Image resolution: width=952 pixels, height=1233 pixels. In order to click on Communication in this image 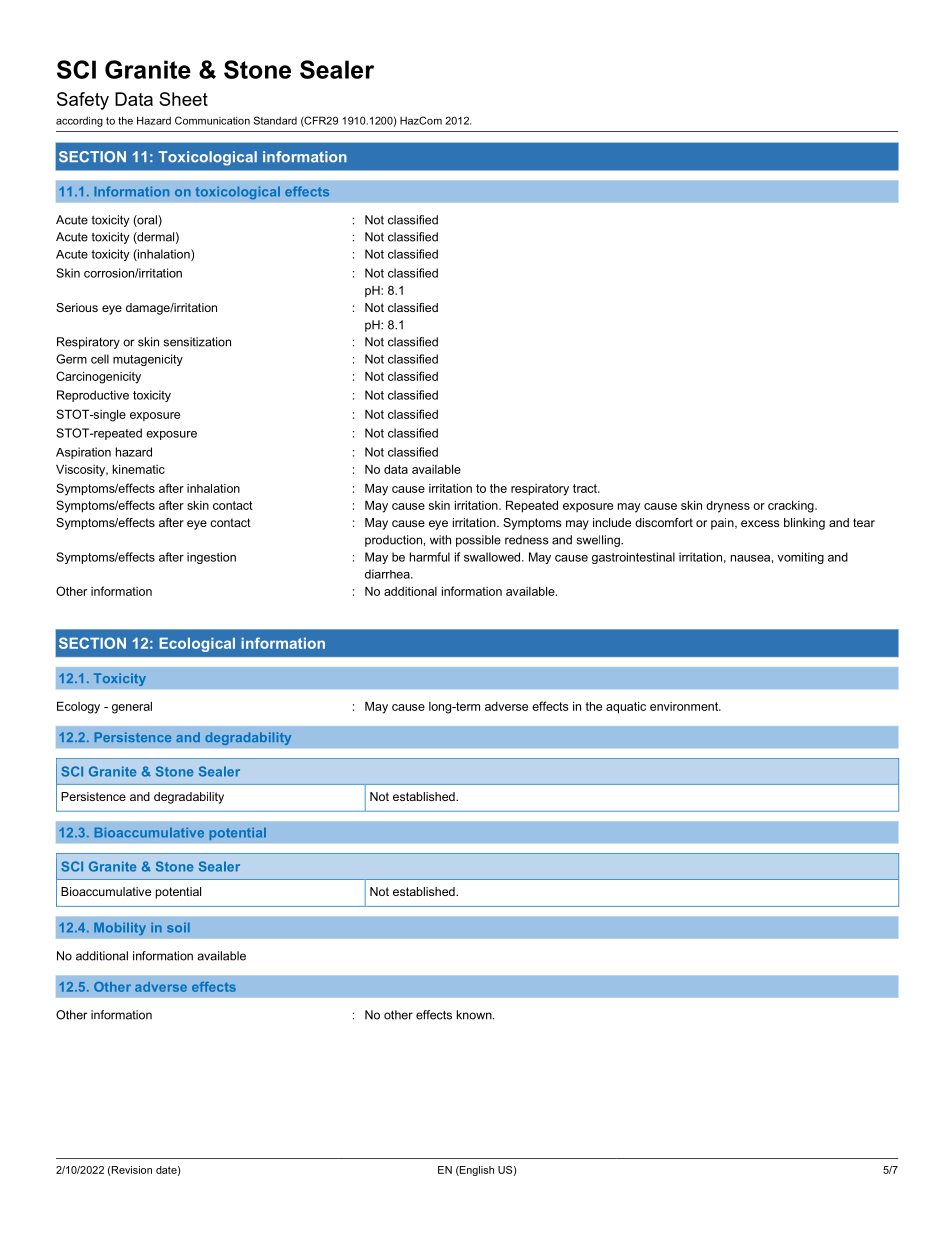, I will do `click(212, 120)`.
